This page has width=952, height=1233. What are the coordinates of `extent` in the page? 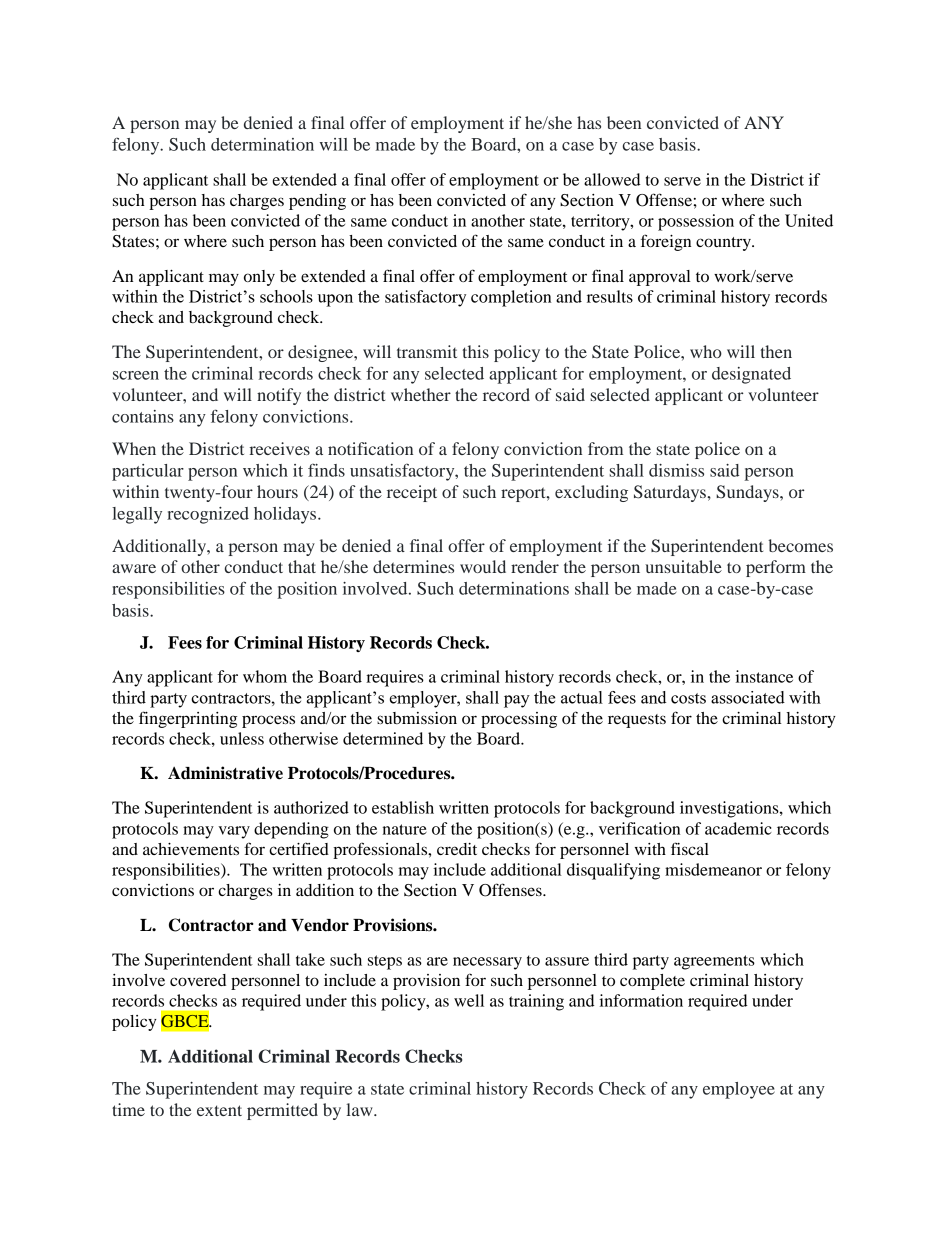 It's located at (219, 1110).
